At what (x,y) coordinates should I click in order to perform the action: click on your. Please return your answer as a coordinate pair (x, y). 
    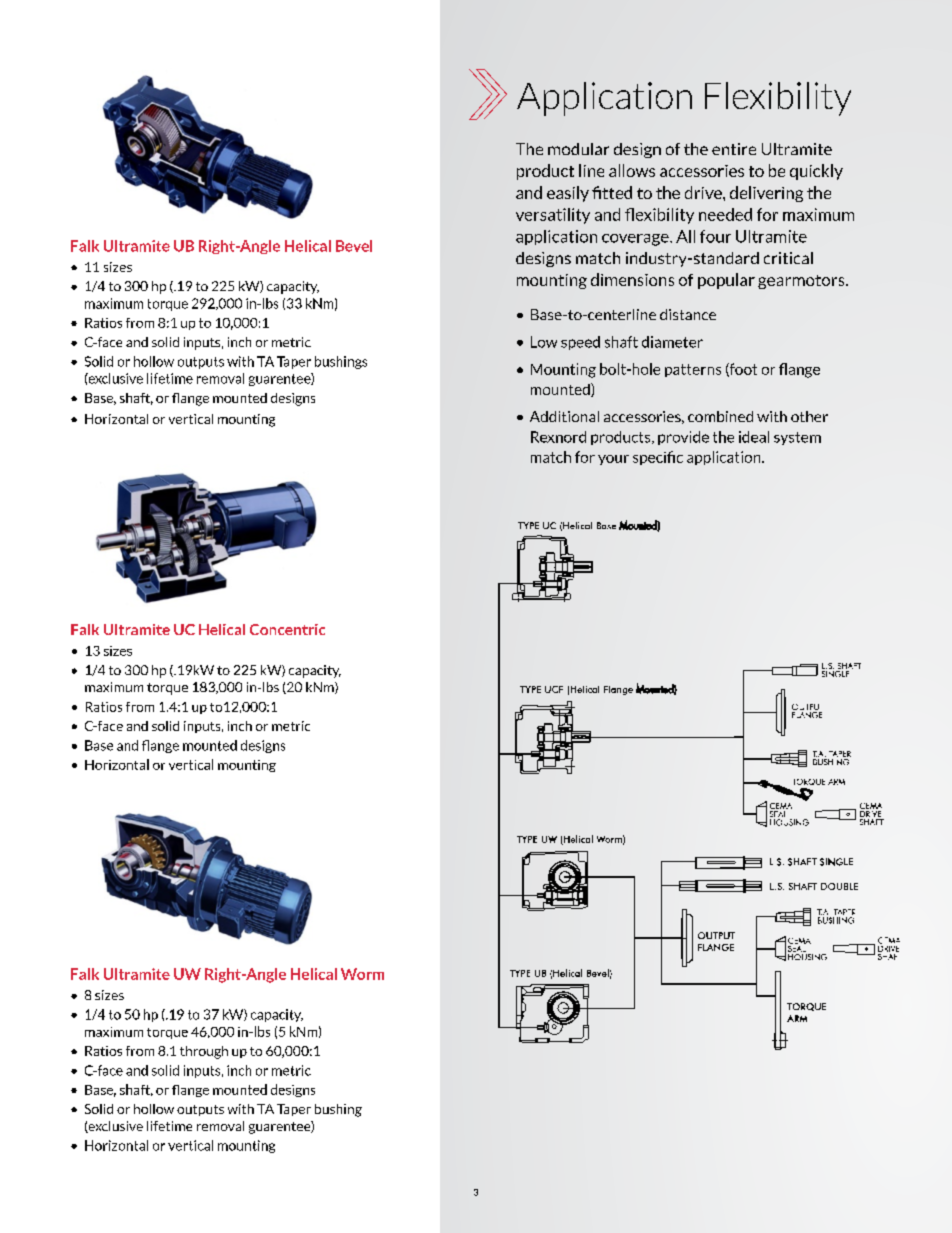
    Looking at the image, I should click on (613, 460).
